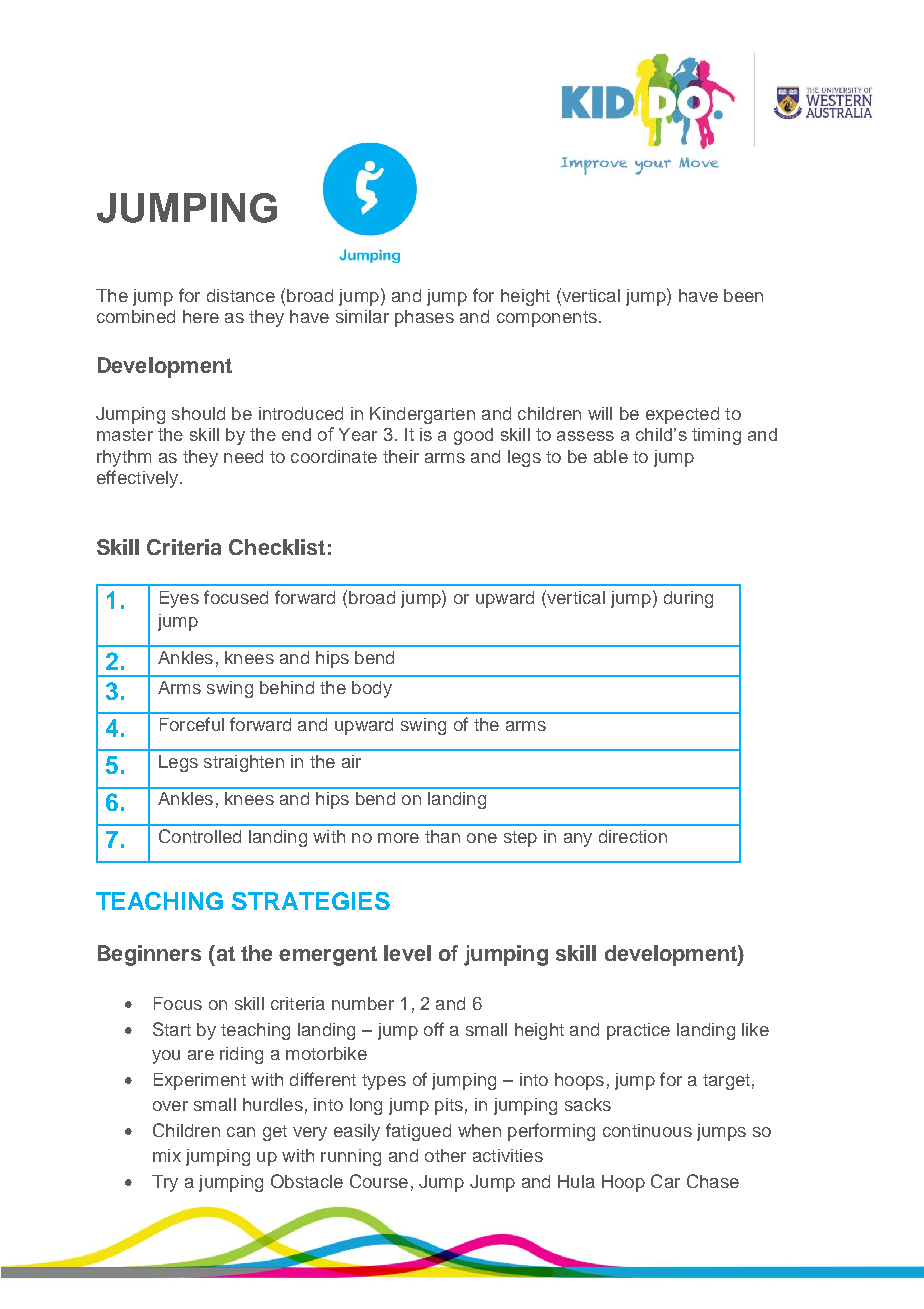 The width and height of the image is (924, 1309). Describe the element at coordinates (442, 836) in the image. I see `than` at that location.
